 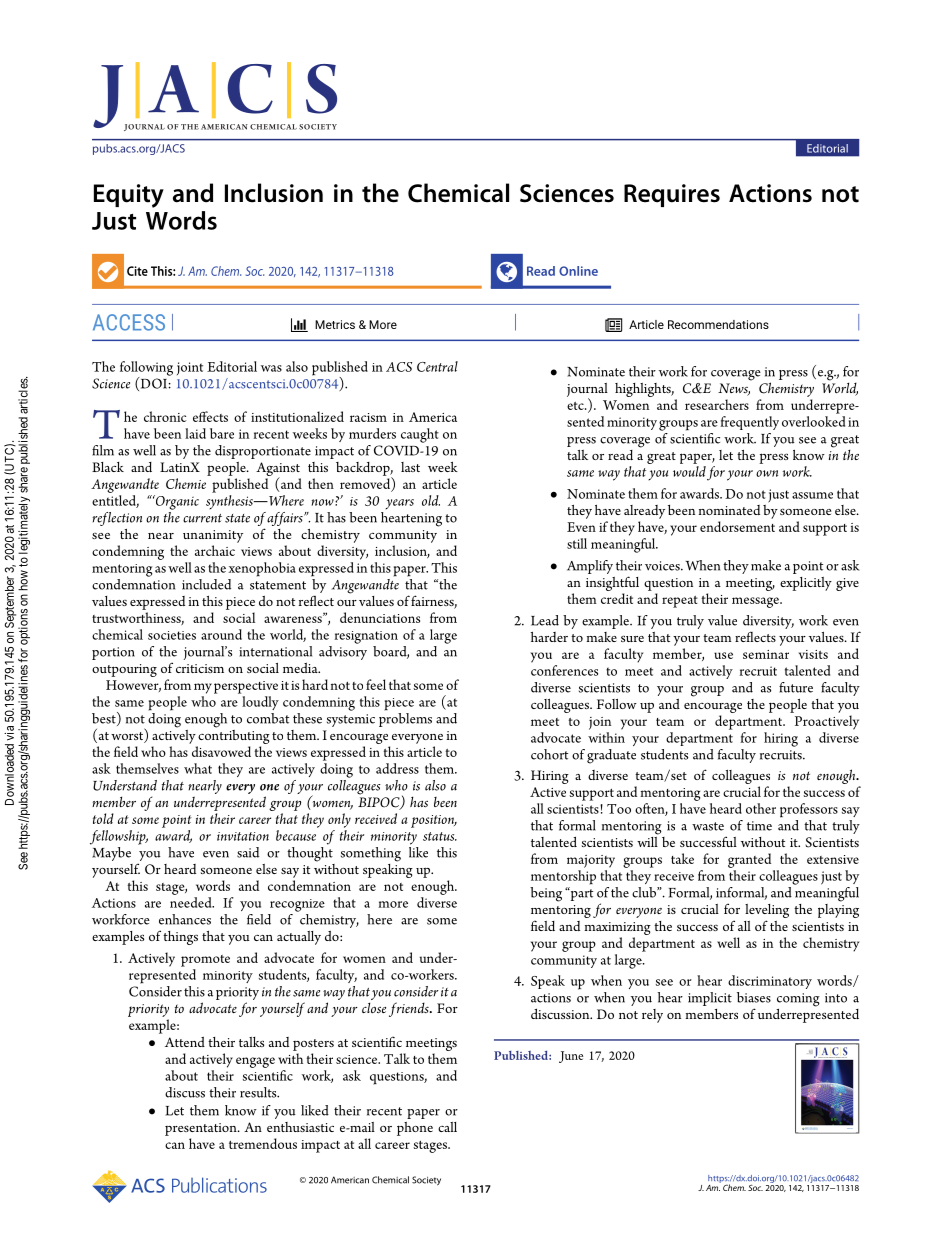 What do you see at coordinates (405, 720) in the screenshot?
I see `problems` at bounding box center [405, 720].
